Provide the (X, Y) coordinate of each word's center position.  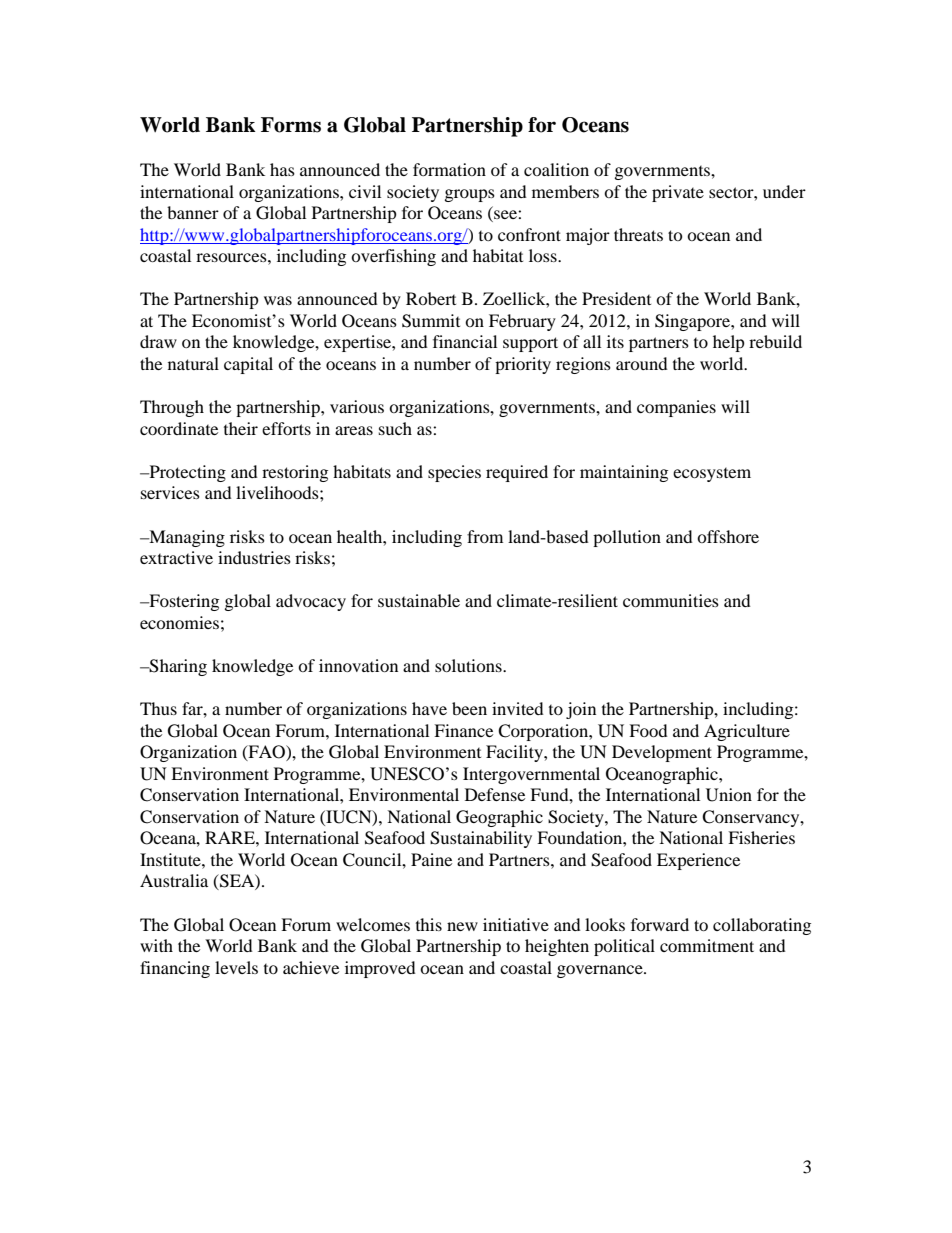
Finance (463, 730)
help (729, 343)
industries (254, 557)
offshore (728, 536)
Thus (158, 708)
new (462, 926)
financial (465, 341)
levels (236, 967)
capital (248, 365)
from (485, 536)
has (282, 169)
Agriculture (747, 732)
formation (449, 169)
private (678, 193)
